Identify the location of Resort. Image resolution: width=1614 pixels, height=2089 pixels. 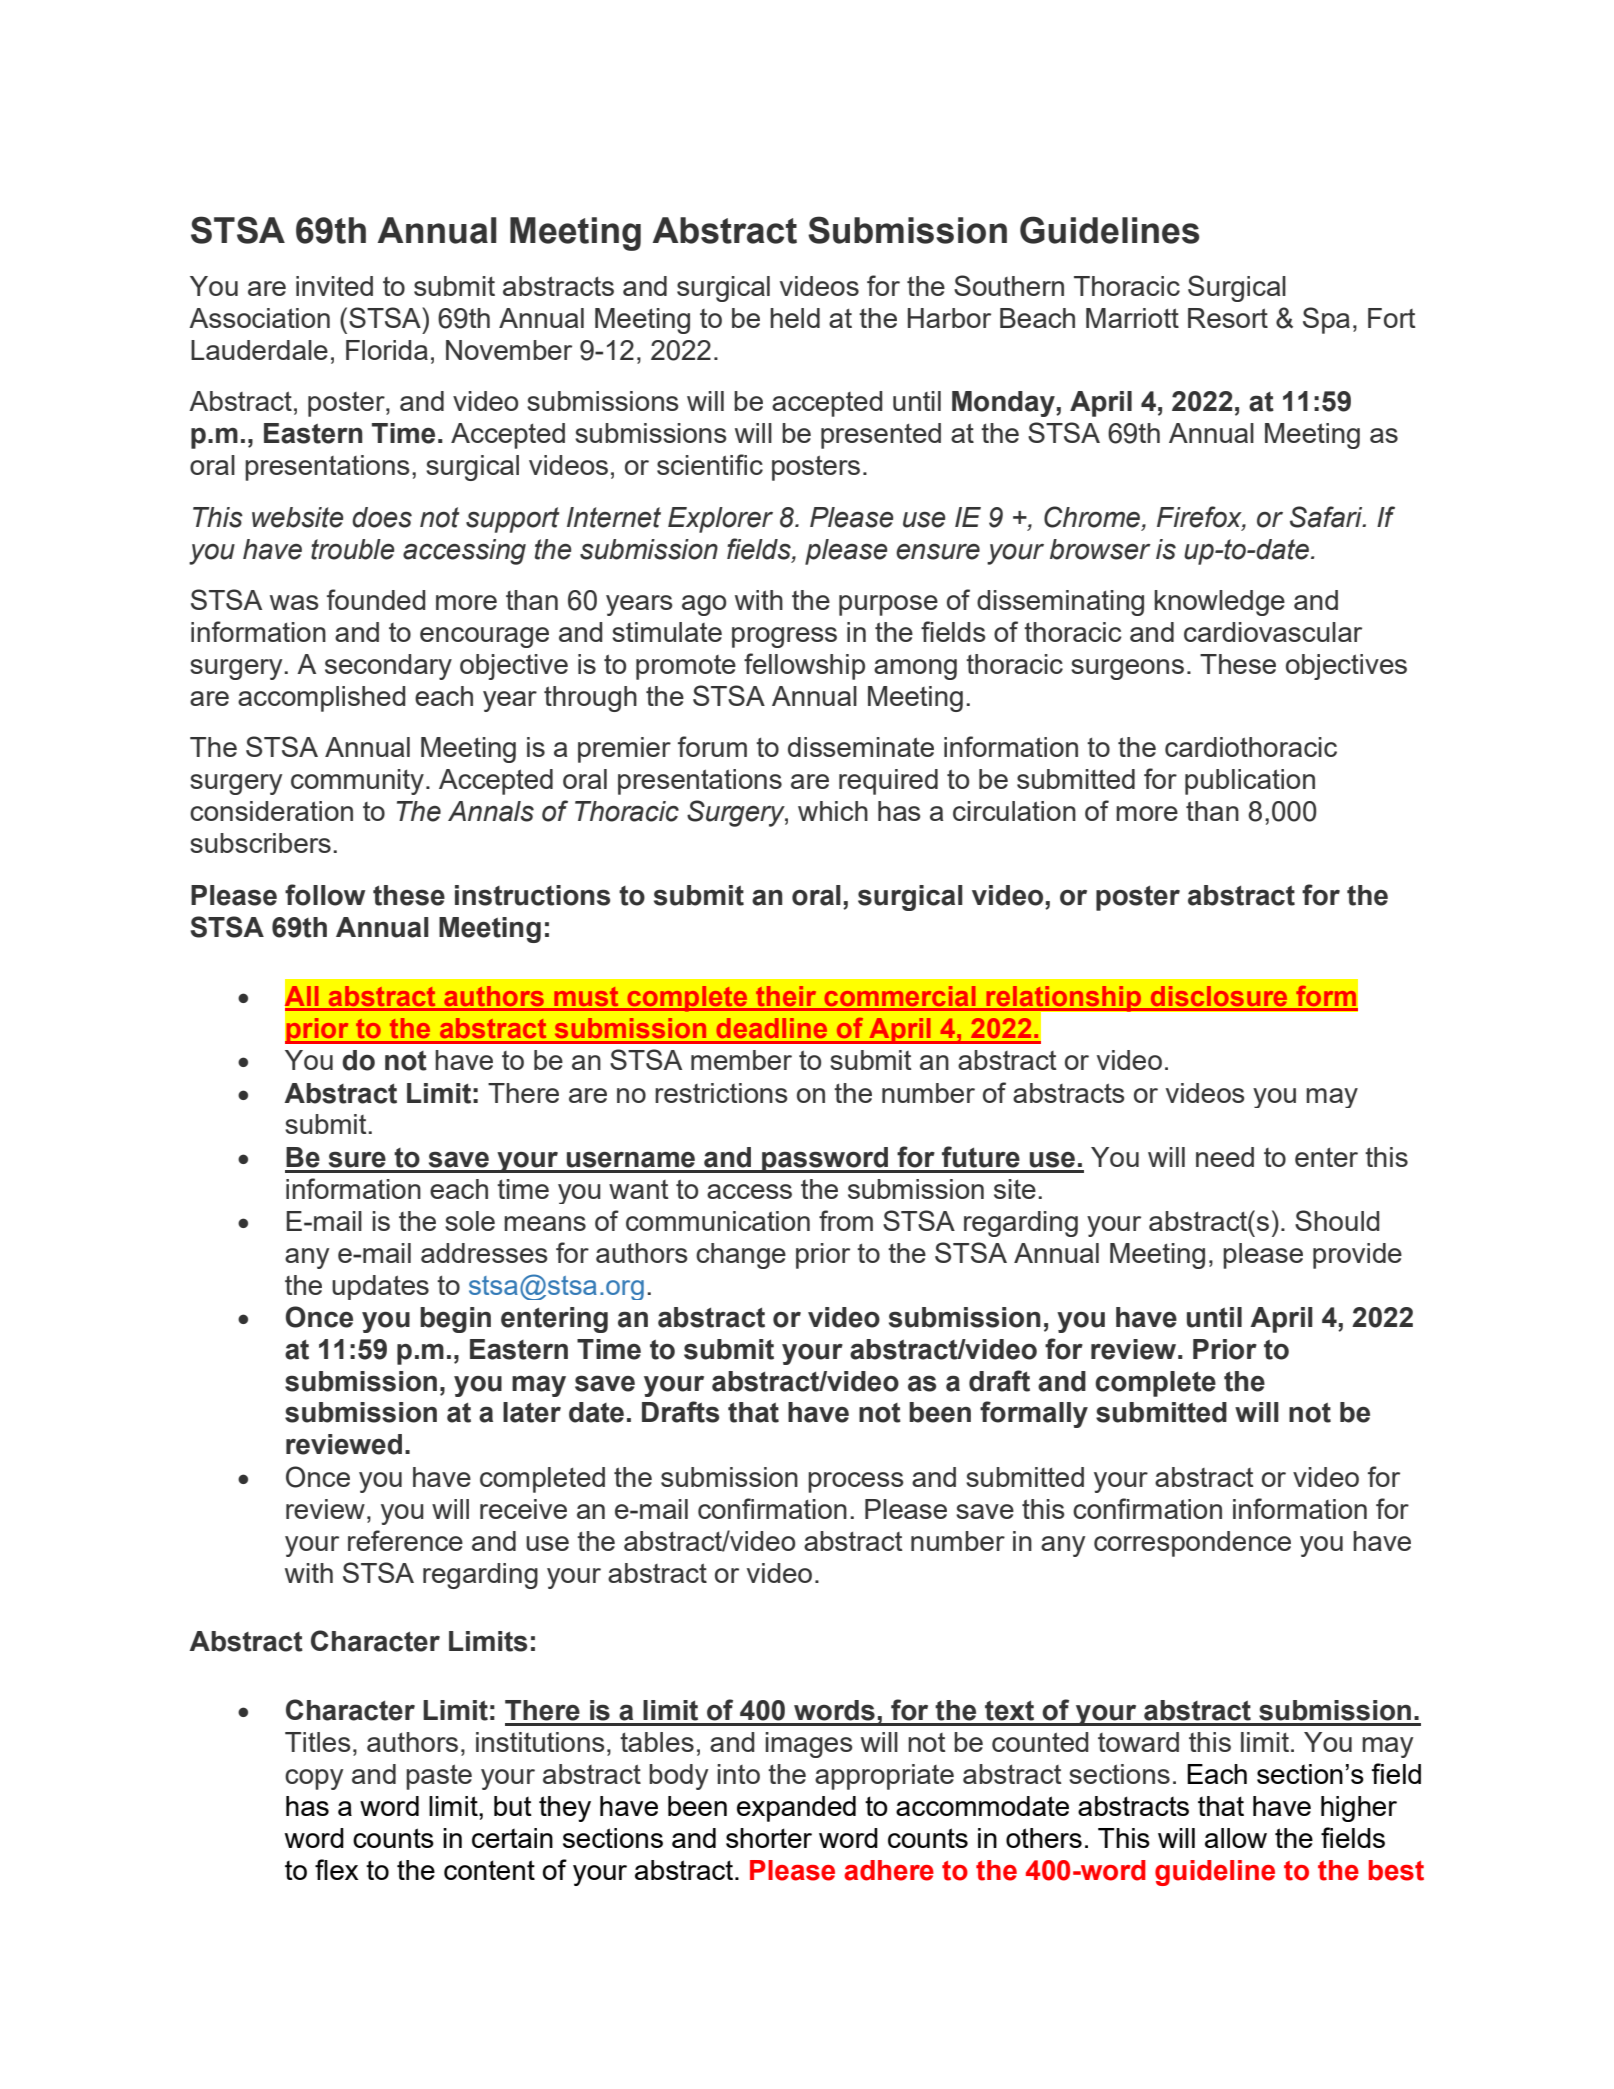
(1228, 318).
